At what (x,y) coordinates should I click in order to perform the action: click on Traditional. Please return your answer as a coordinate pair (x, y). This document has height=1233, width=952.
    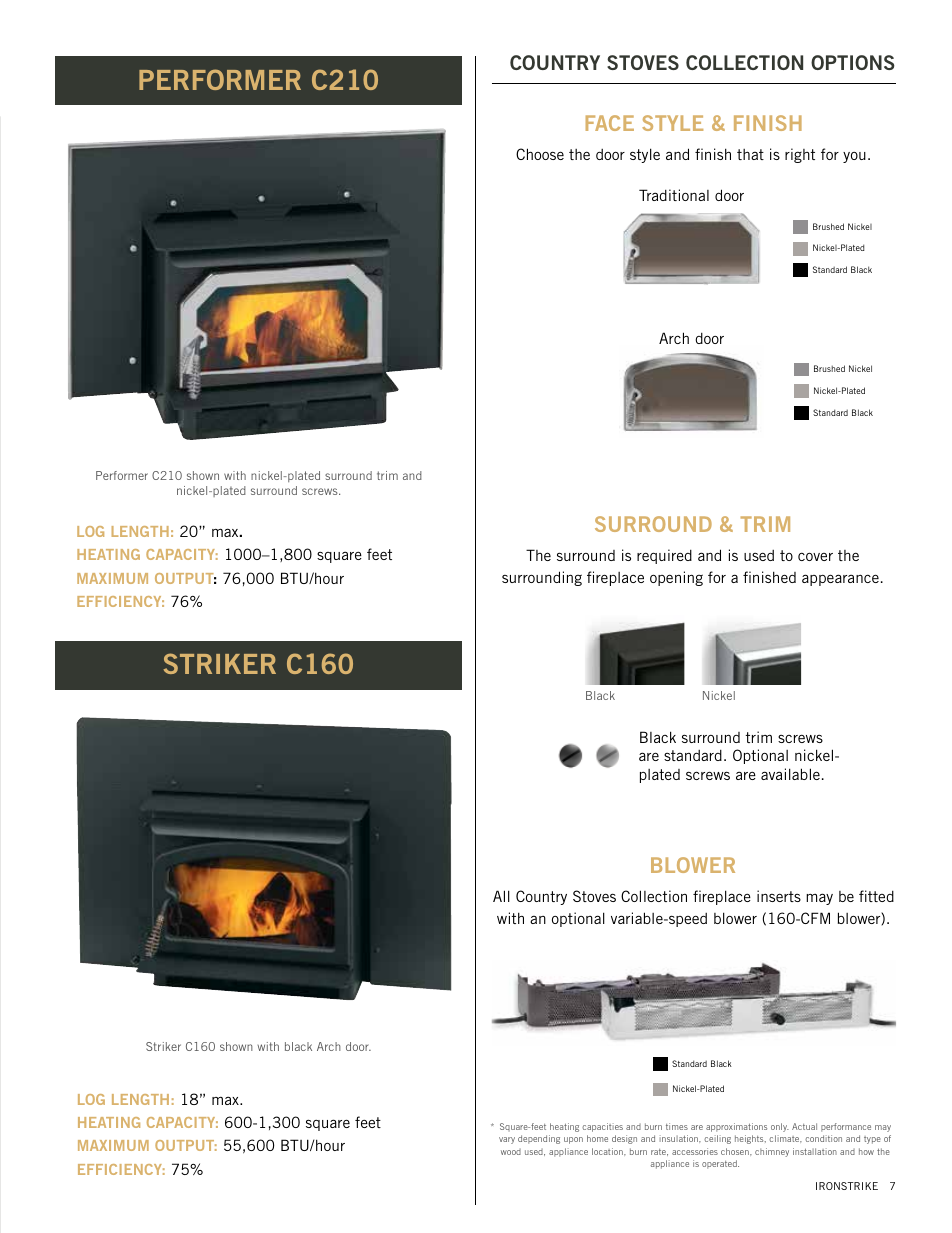
    Looking at the image, I should click on (674, 195).
